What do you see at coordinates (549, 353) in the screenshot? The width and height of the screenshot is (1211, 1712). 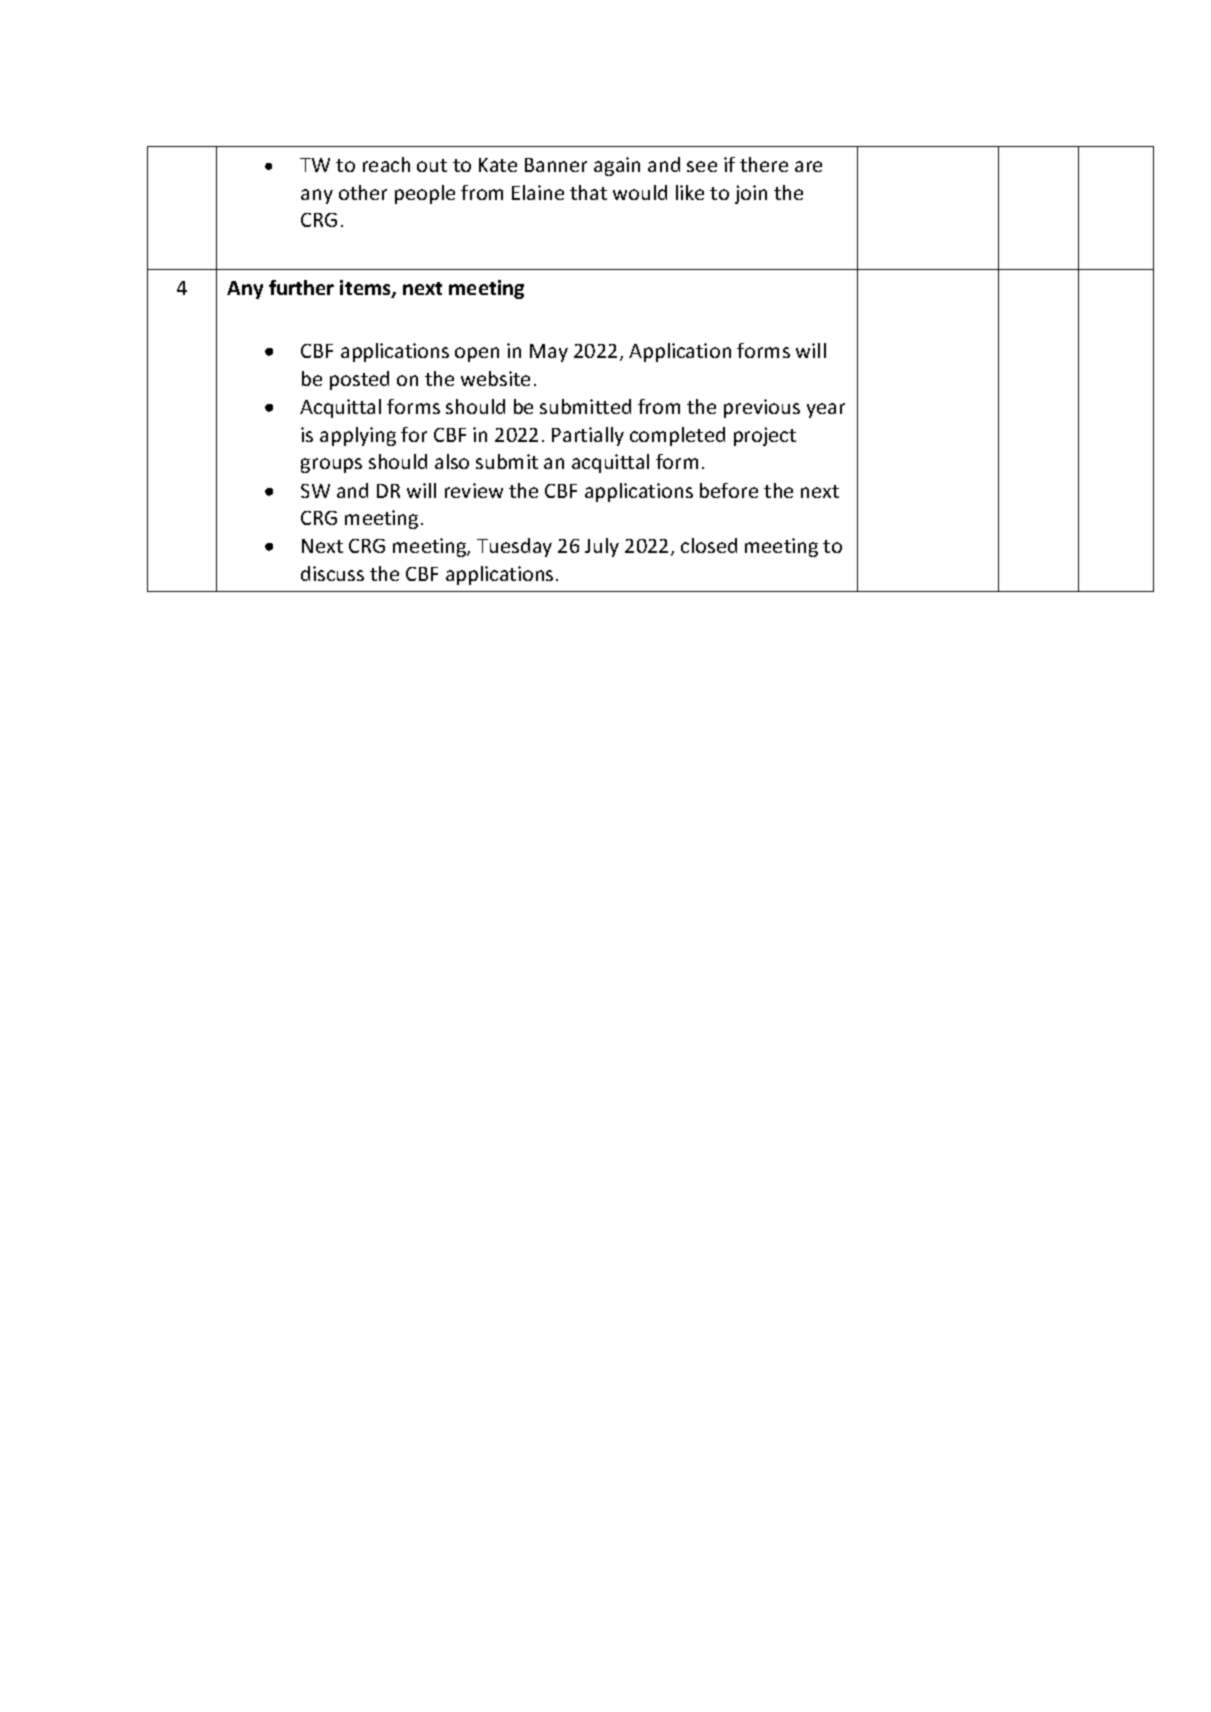 I see `May` at bounding box center [549, 353].
